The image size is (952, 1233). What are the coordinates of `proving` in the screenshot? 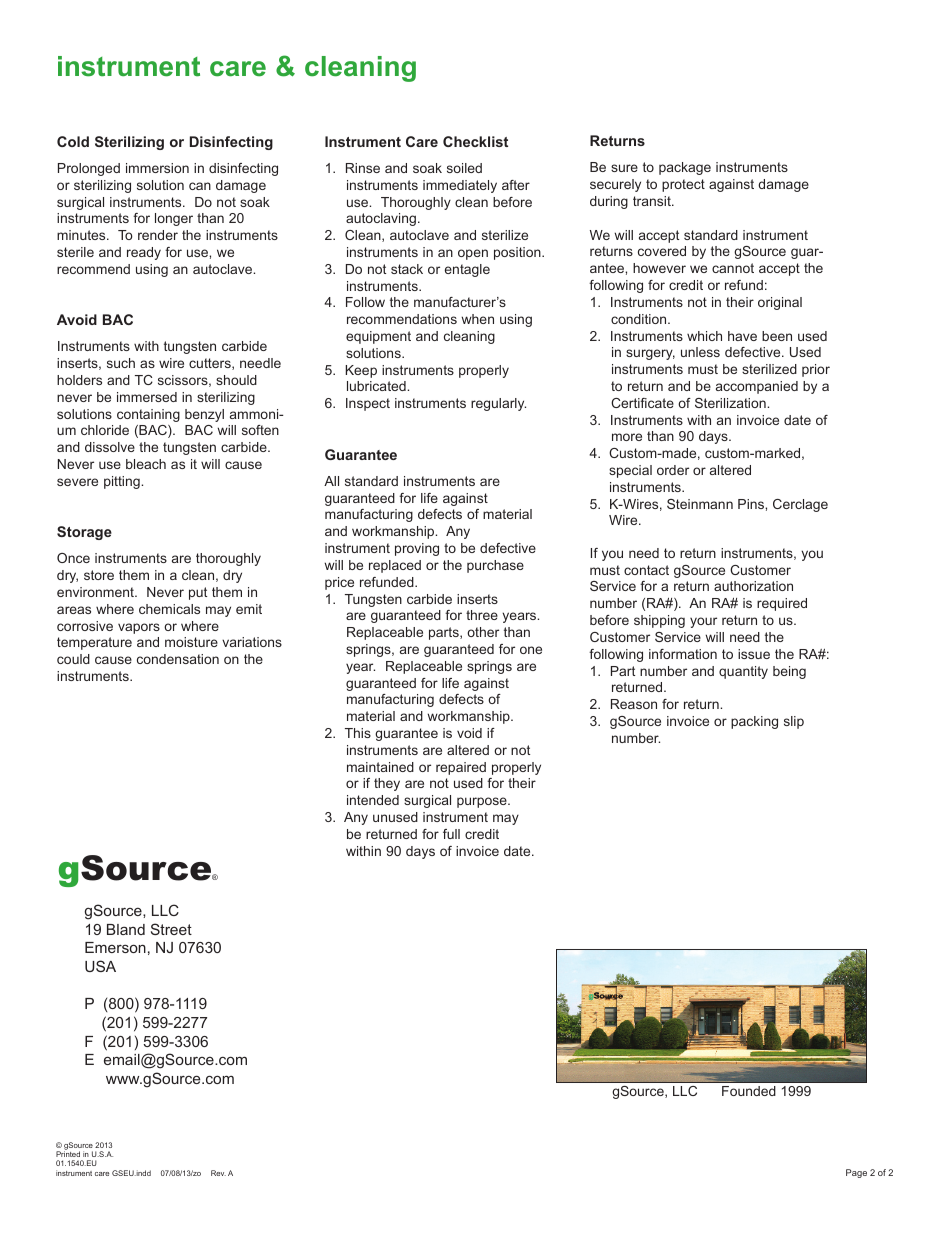 It's located at (417, 549).
